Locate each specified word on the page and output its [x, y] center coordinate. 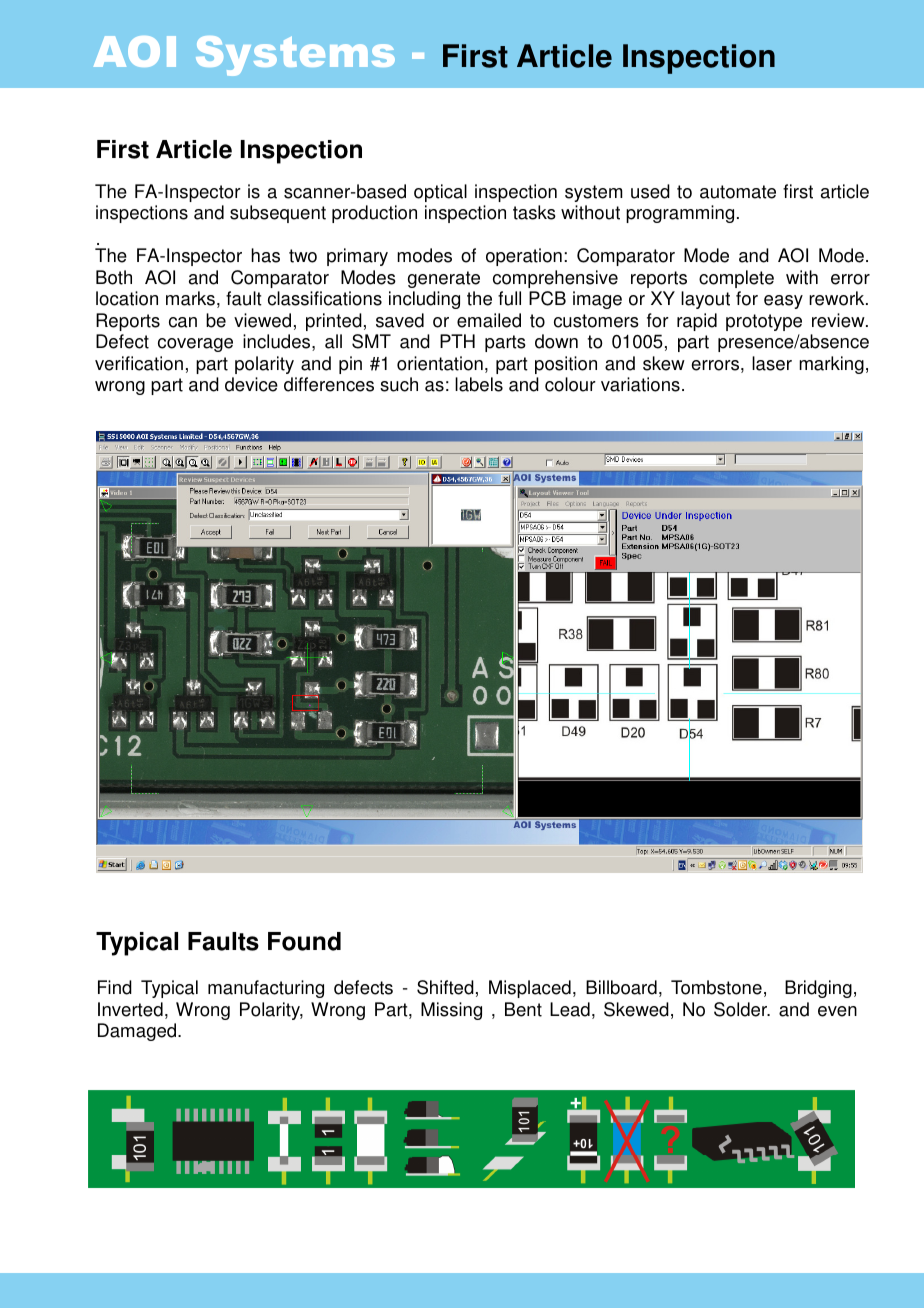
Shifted [445, 987]
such [399, 384]
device [251, 384]
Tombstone [716, 987]
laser [772, 363]
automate [738, 192]
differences [329, 384]
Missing [451, 1011]
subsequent [278, 214]
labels [479, 384]
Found [304, 941]
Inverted [130, 1009]
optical [440, 193]
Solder [742, 1009]
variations [640, 384]
